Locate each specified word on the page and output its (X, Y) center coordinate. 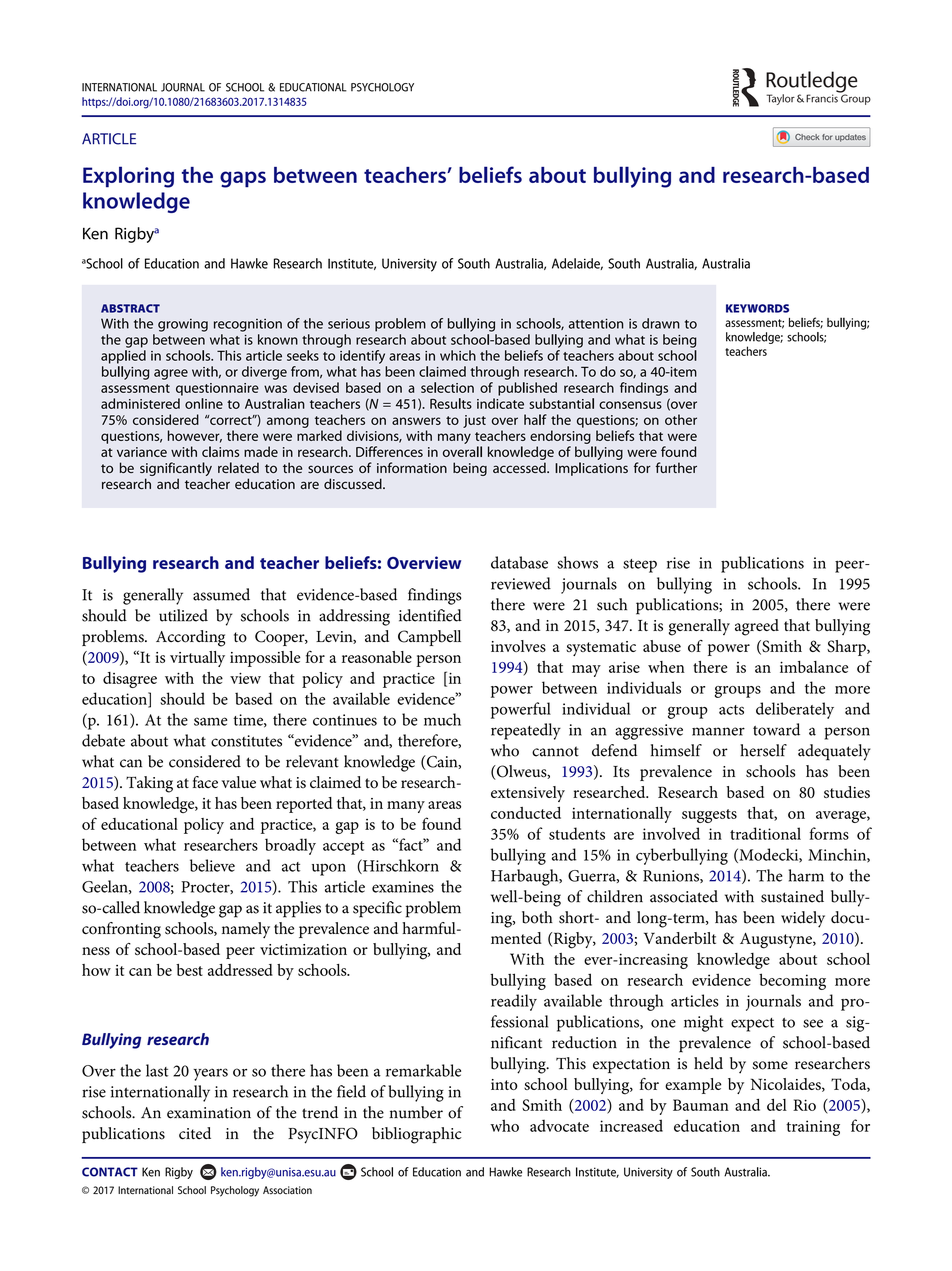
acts (731, 710)
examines (403, 887)
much (442, 719)
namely (246, 930)
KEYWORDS (757, 308)
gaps (243, 179)
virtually (197, 659)
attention (596, 323)
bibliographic (417, 1135)
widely (803, 919)
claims (220, 451)
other (681, 419)
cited (195, 1133)
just (474, 421)
